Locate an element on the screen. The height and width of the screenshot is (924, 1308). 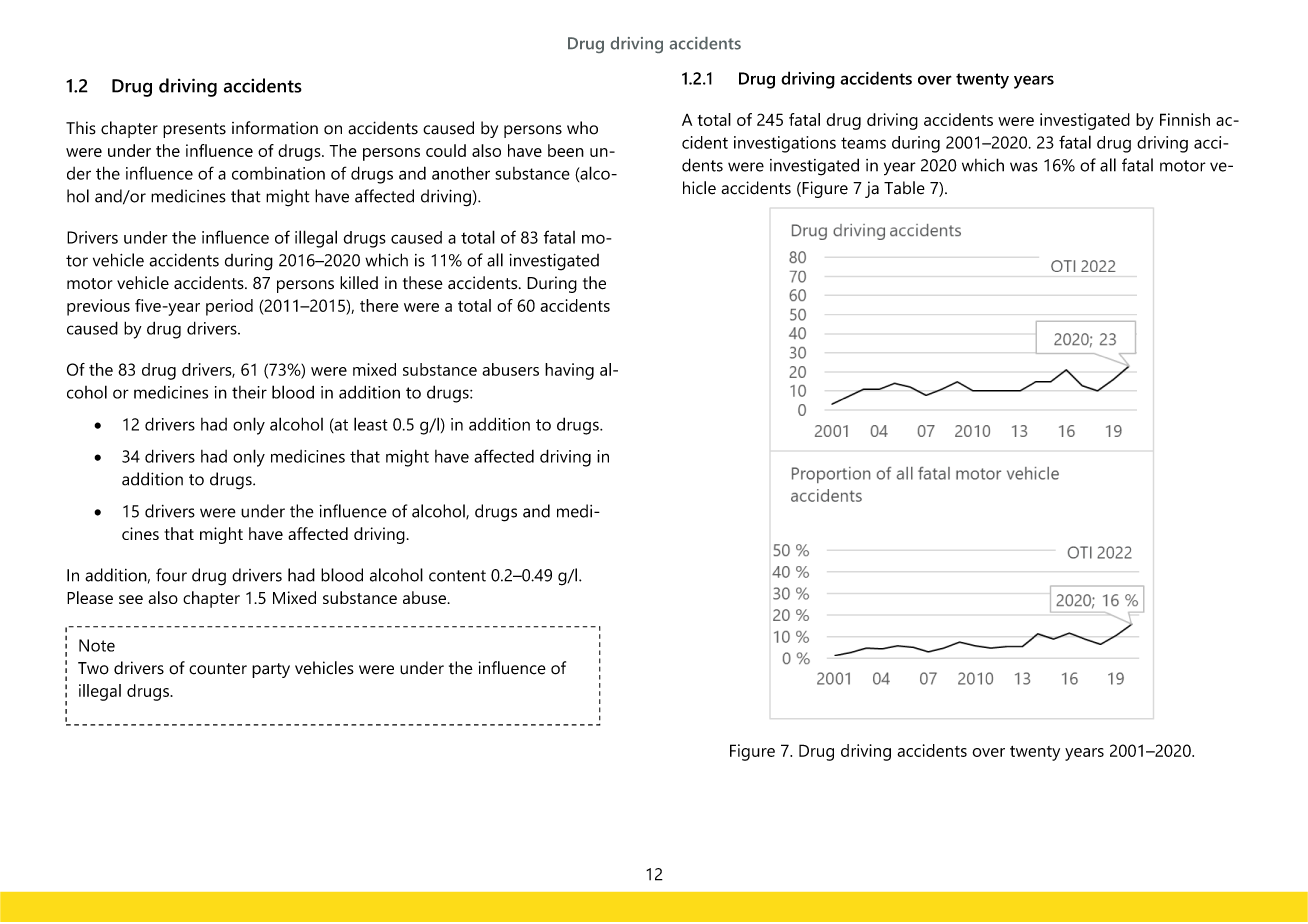
presents is located at coordinates (194, 130).
